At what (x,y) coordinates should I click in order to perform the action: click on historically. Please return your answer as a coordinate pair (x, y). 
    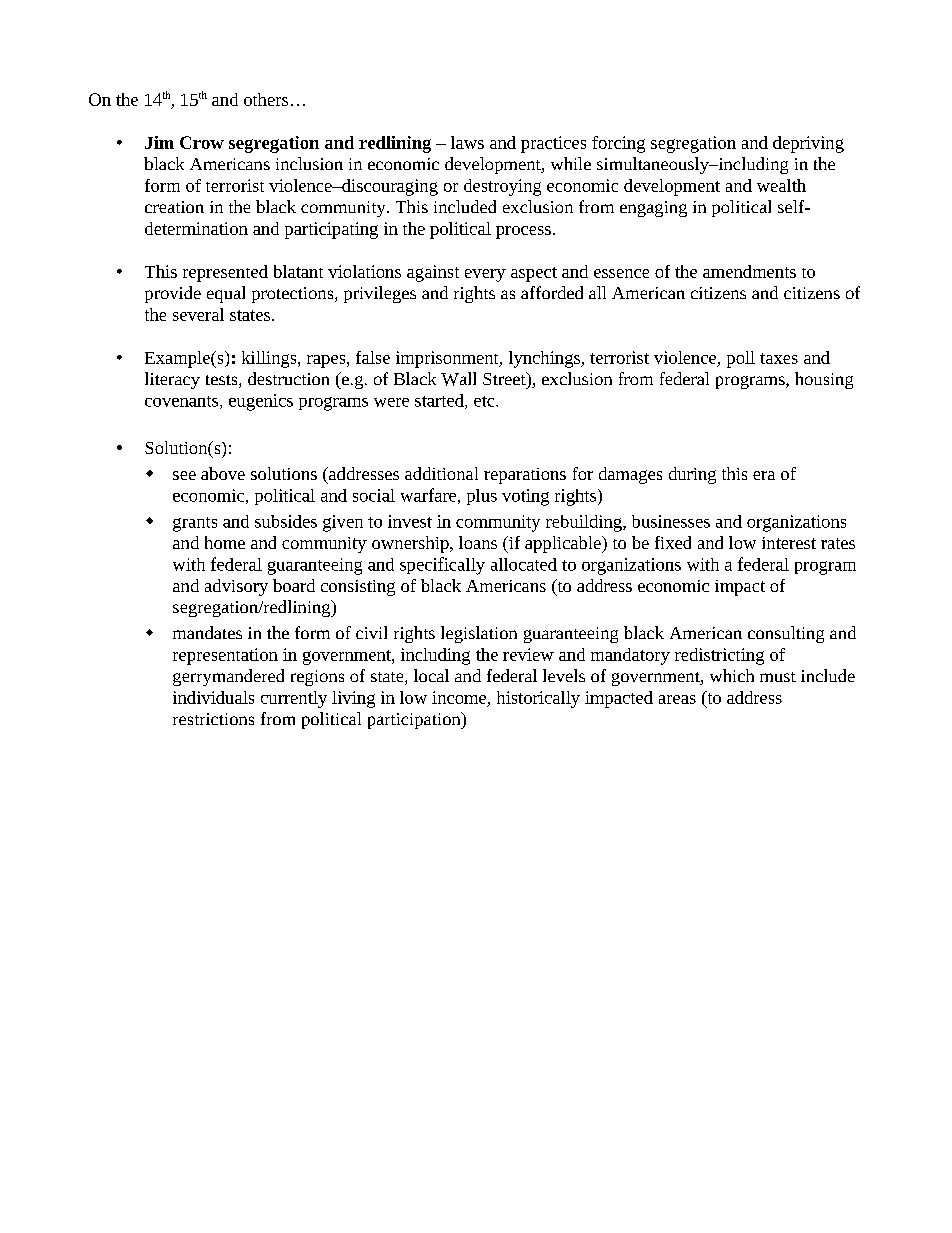
    Looking at the image, I should click on (538, 699).
